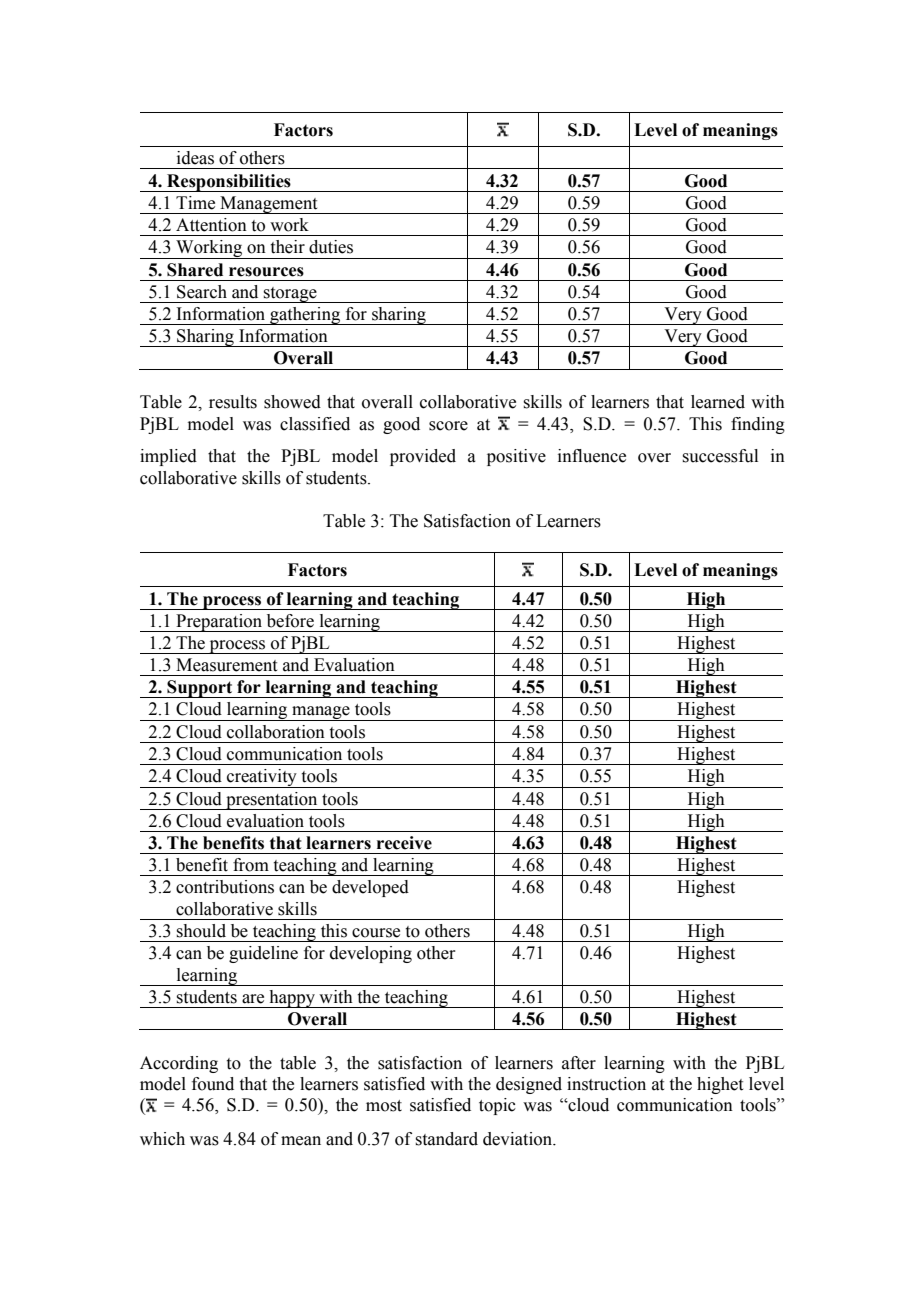  What do you see at coordinates (229, 183) in the screenshot?
I see `Responsibilities` at bounding box center [229, 183].
